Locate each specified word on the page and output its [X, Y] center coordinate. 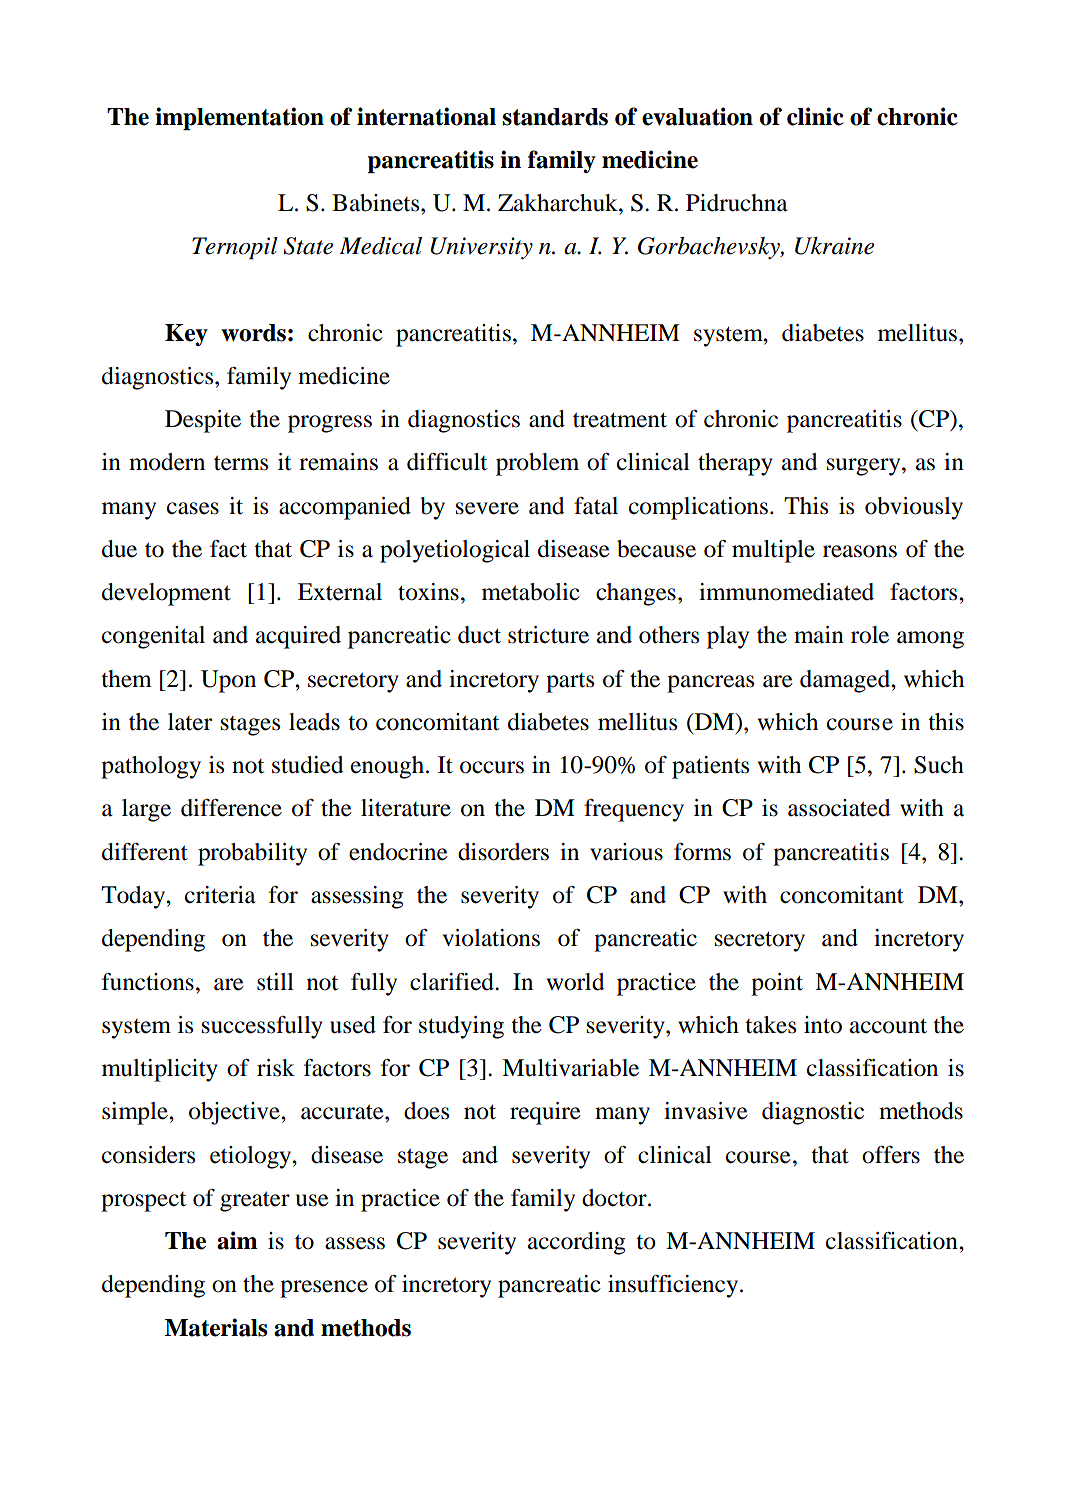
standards [555, 117]
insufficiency [673, 1286]
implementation [239, 118]
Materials [216, 1327]
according [576, 1243]
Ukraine [834, 246]
